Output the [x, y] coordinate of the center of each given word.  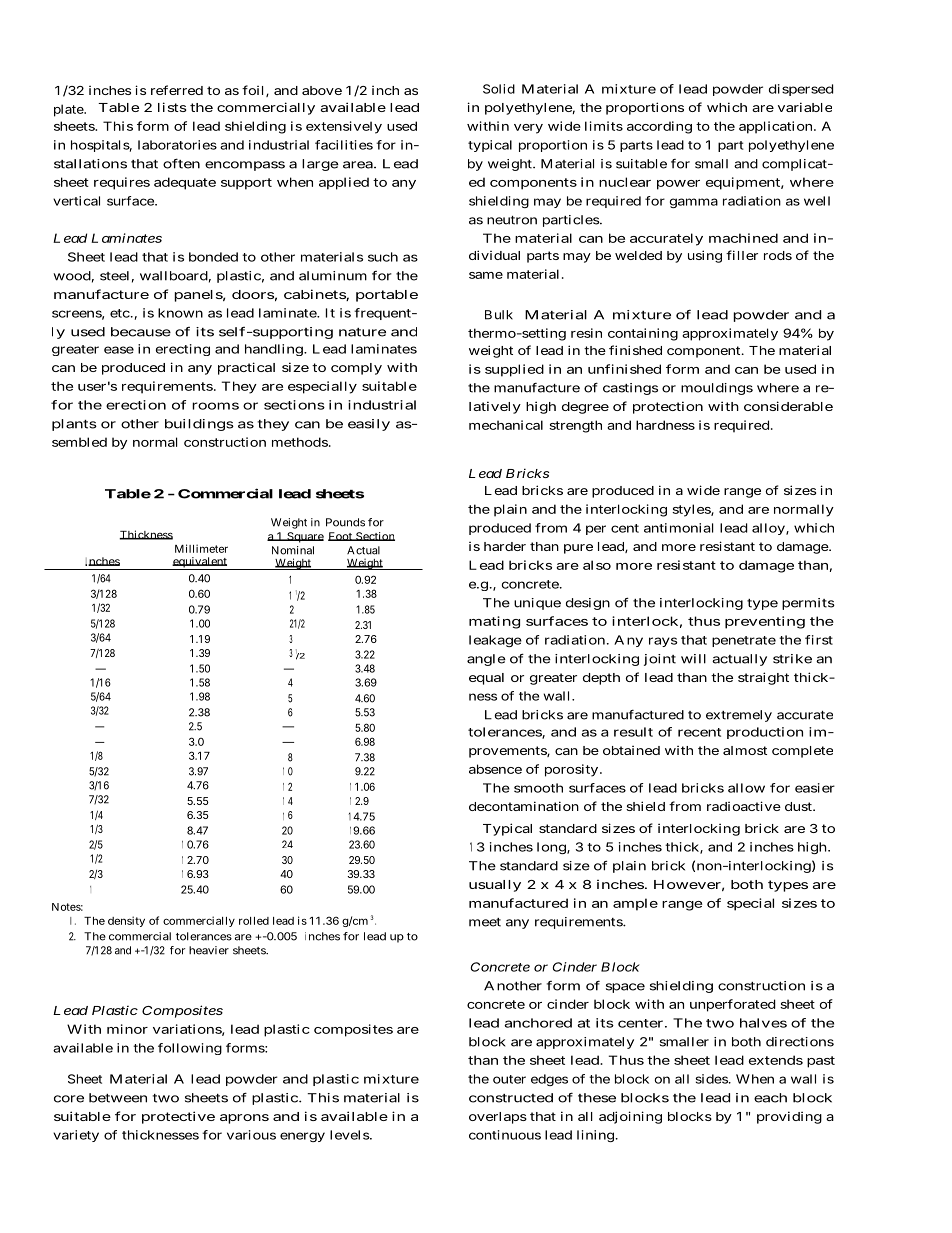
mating [494, 622]
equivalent [200, 563]
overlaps [498, 1118]
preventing [765, 622]
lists [172, 107]
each [770, 1098]
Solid [499, 89]
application [777, 127]
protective [178, 1117]
